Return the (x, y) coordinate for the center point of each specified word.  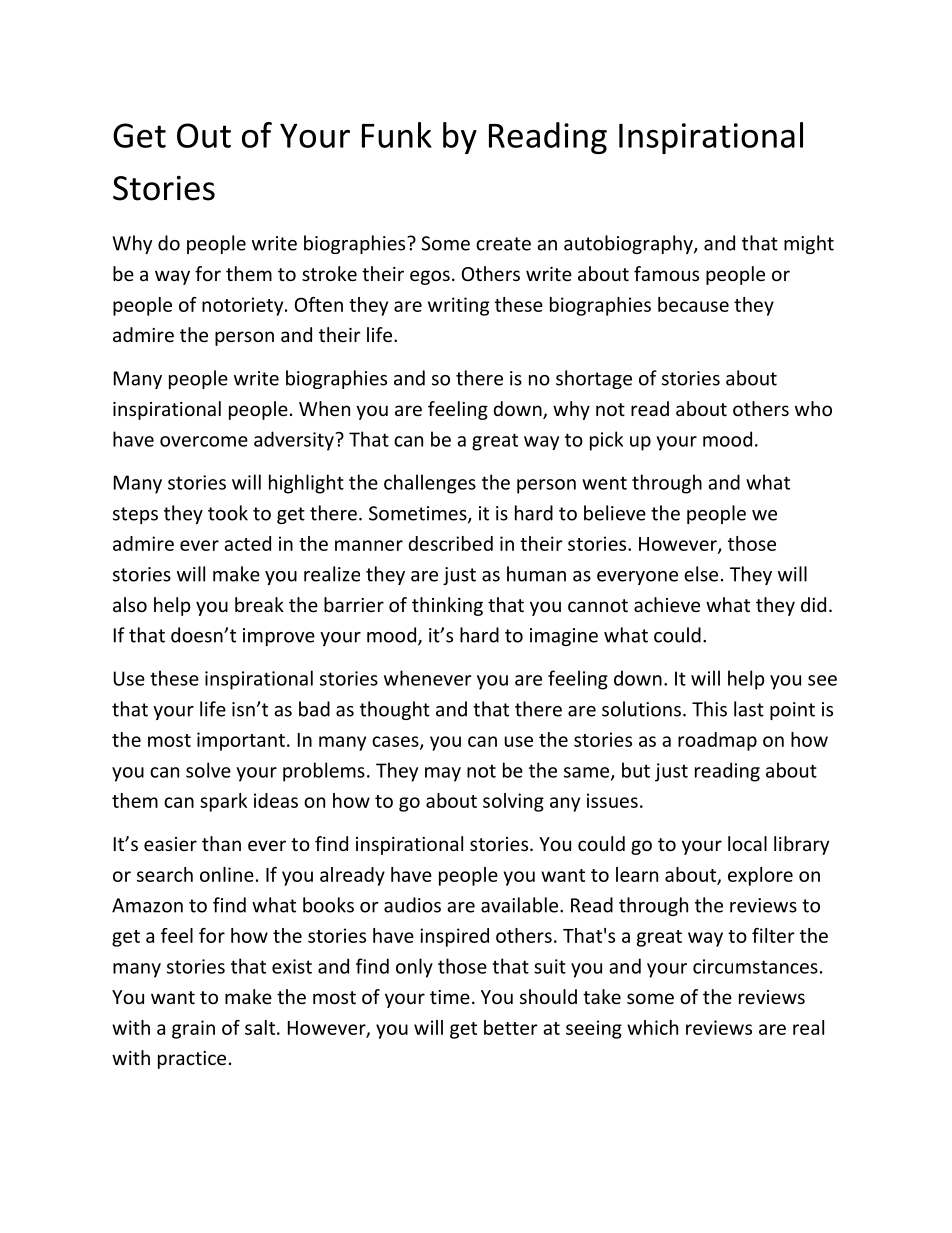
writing (458, 306)
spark (223, 802)
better (511, 1027)
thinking (447, 606)
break (259, 604)
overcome (204, 441)
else (701, 574)
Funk (397, 135)
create (503, 244)
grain (193, 1029)
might (809, 244)
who (813, 408)
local (747, 843)
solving (513, 802)
